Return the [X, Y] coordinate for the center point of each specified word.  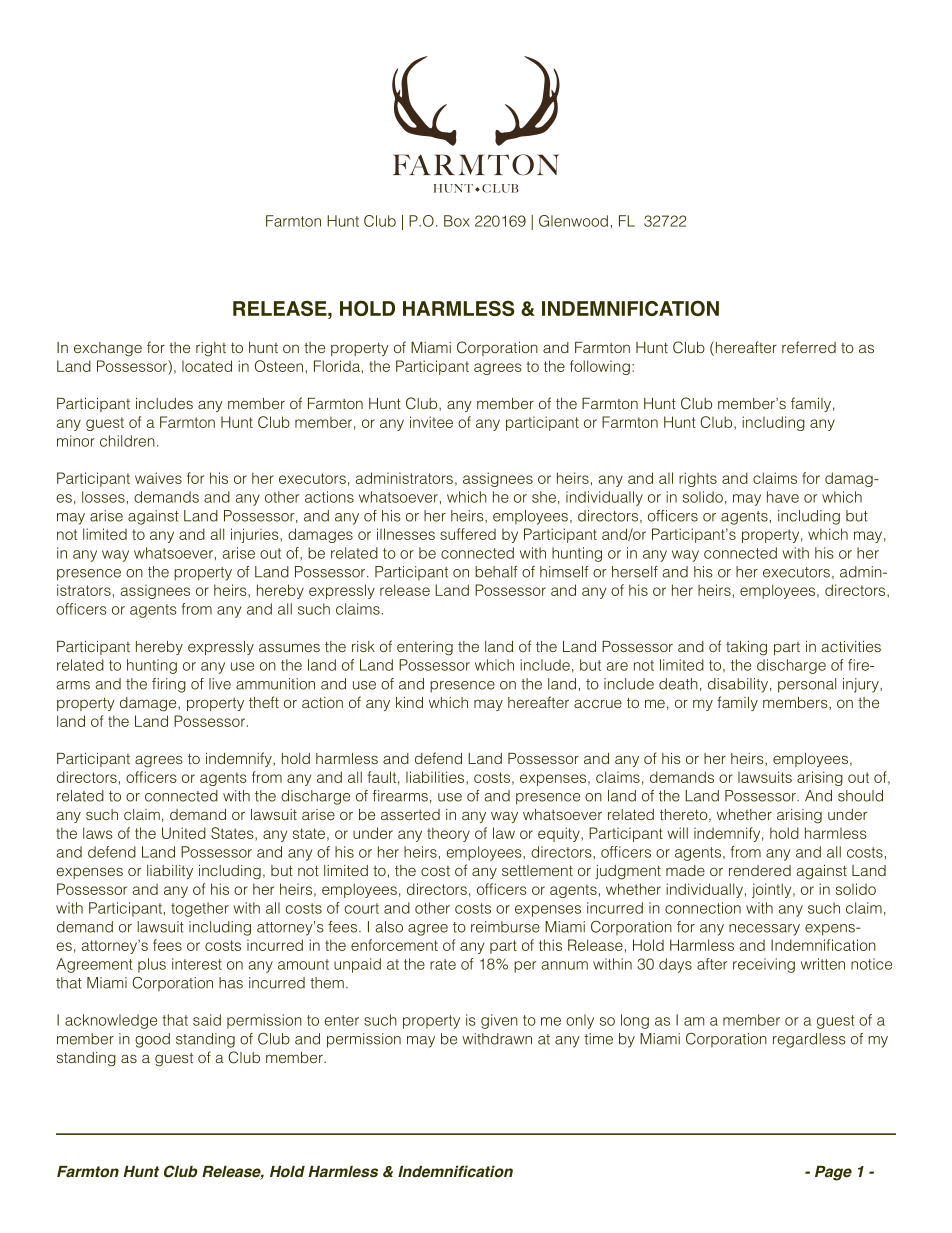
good [152, 1040]
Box [457, 221]
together [200, 909]
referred [809, 347]
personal [807, 685]
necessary [764, 930]
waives [158, 478]
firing [169, 685]
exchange [108, 349]
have [783, 497]
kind [409, 702]
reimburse [505, 927]
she [544, 497]
